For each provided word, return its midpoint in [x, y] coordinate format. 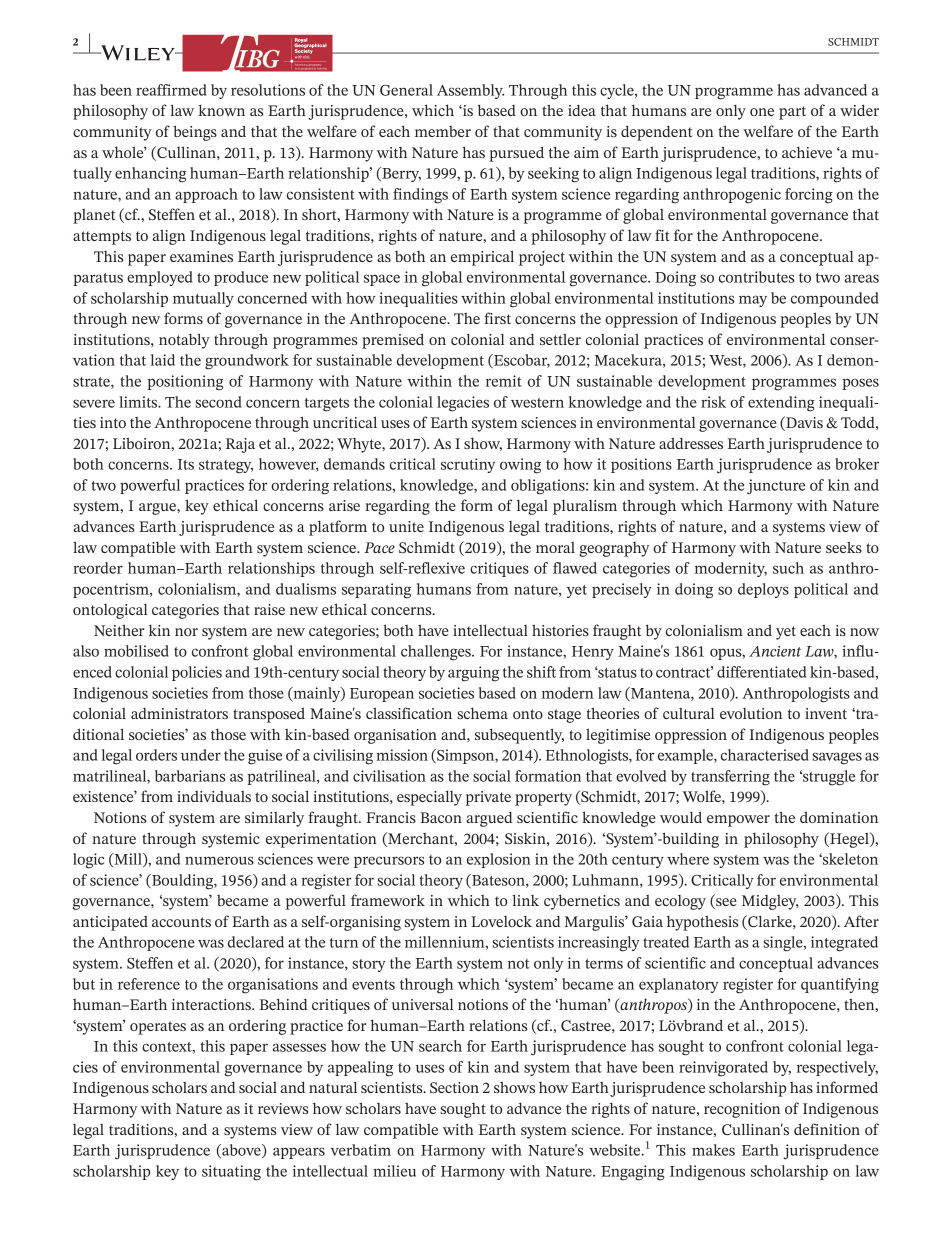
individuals [214, 796]
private [488, 798]
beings [195, 133]
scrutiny [468, 465]
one [762, 112]
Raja [240, 445]
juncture [776, 487]
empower [738, 821]
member [443, 131]
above [241, 1151]
